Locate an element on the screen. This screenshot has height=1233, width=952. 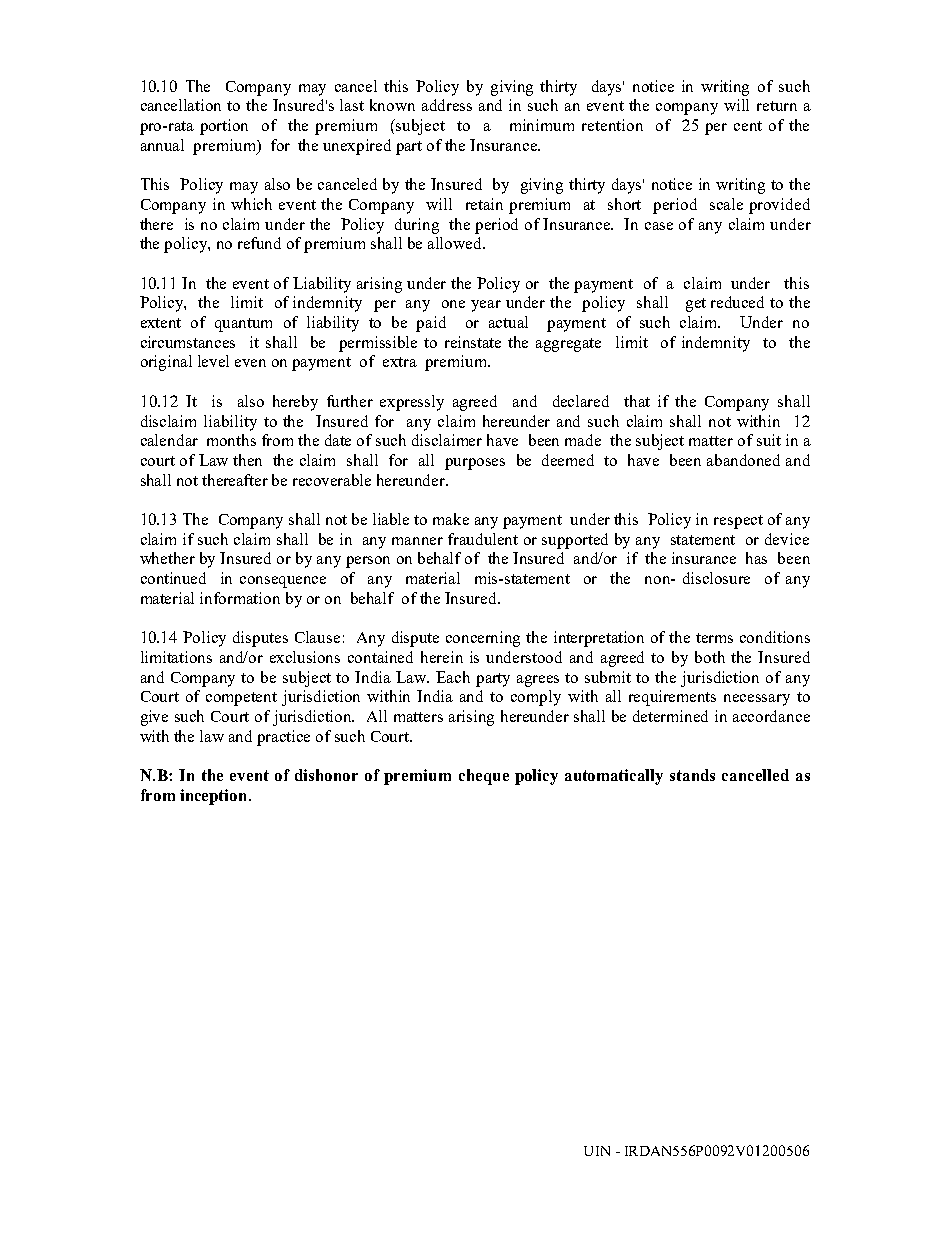
address is located at coordinates (447, 105).
